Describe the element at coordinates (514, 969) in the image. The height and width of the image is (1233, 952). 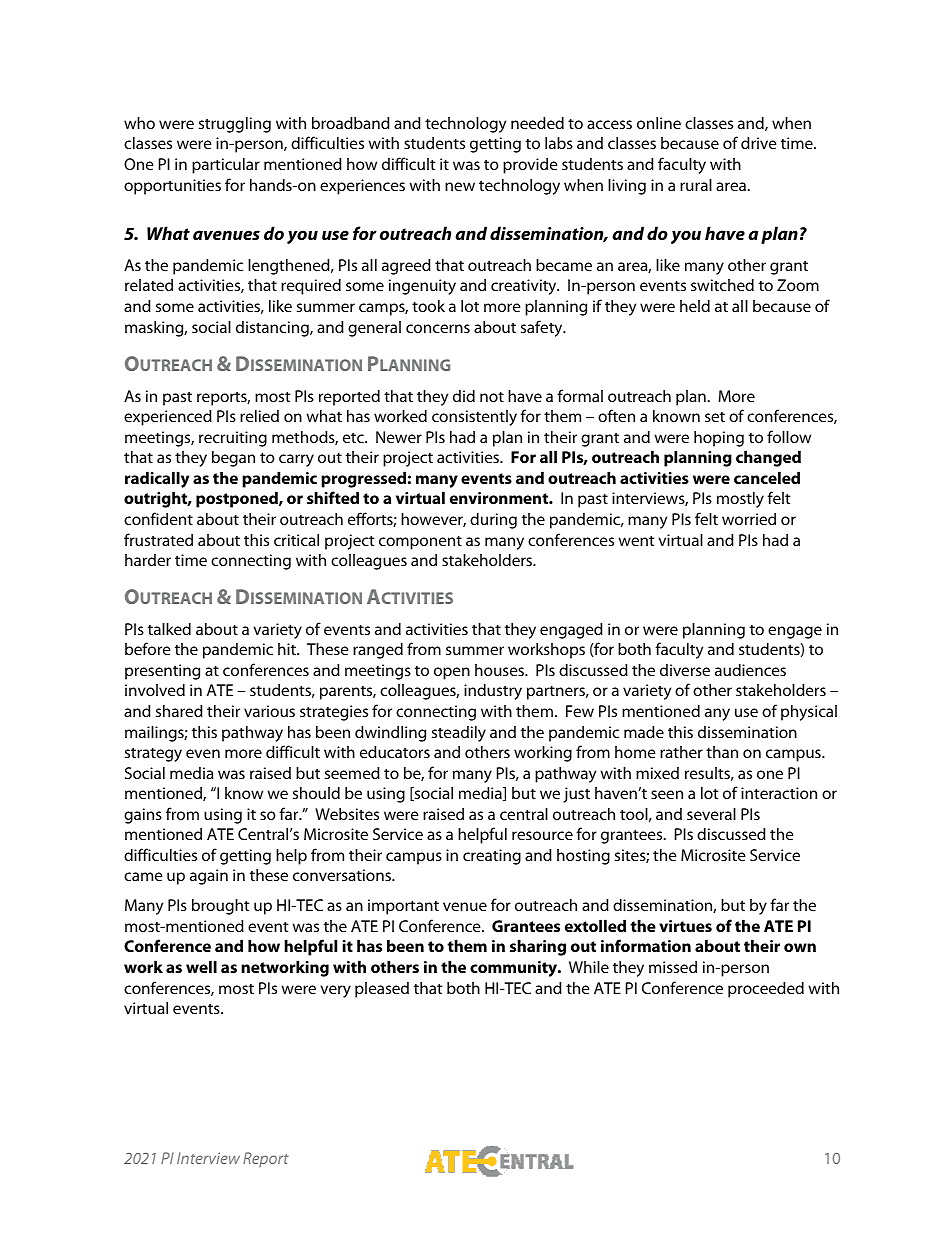
I see `community` at that location.
